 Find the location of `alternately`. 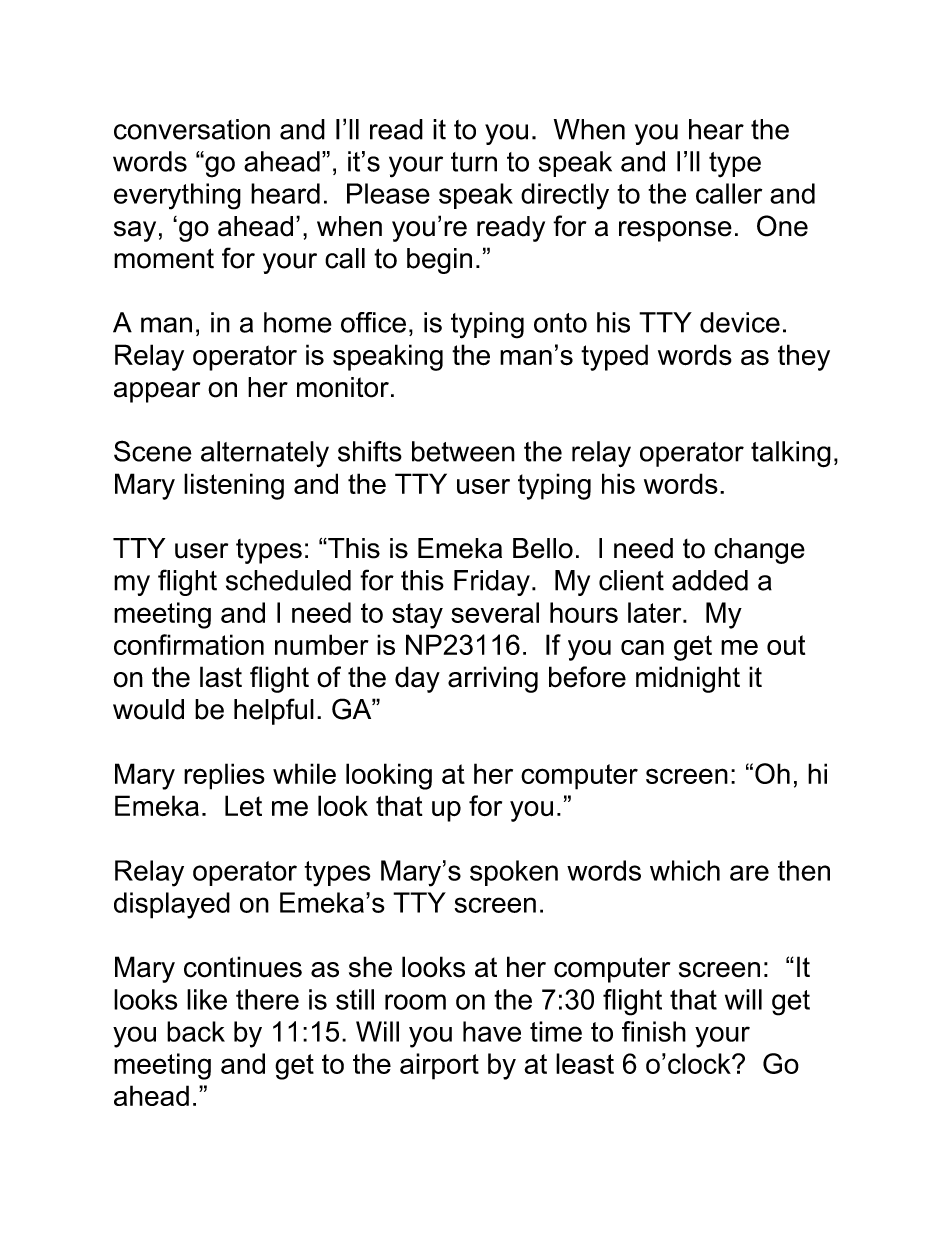

alternately is located at coordinates (265, 454).
